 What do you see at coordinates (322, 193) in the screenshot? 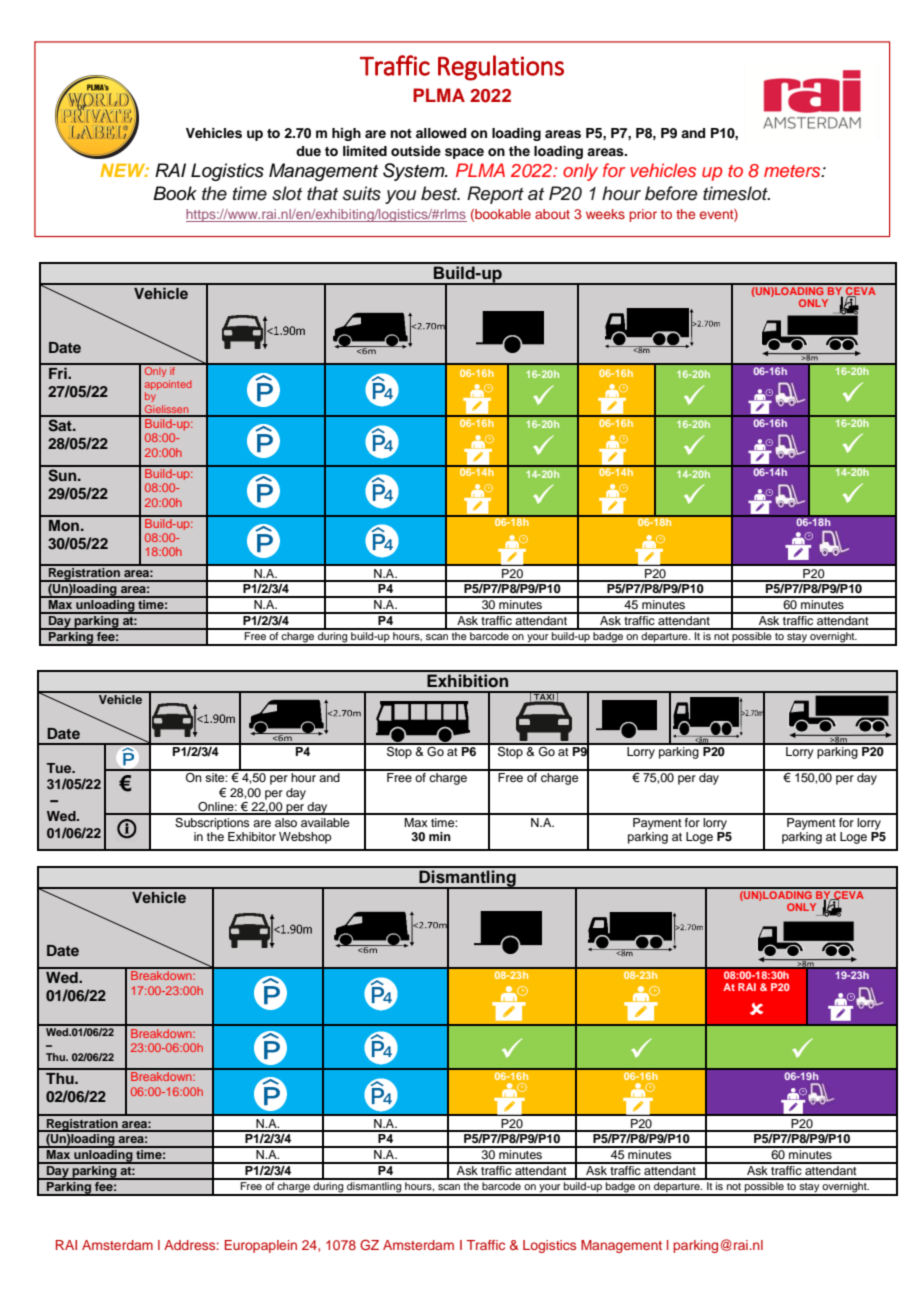
I see `that` at bounding box center [322, 193].
